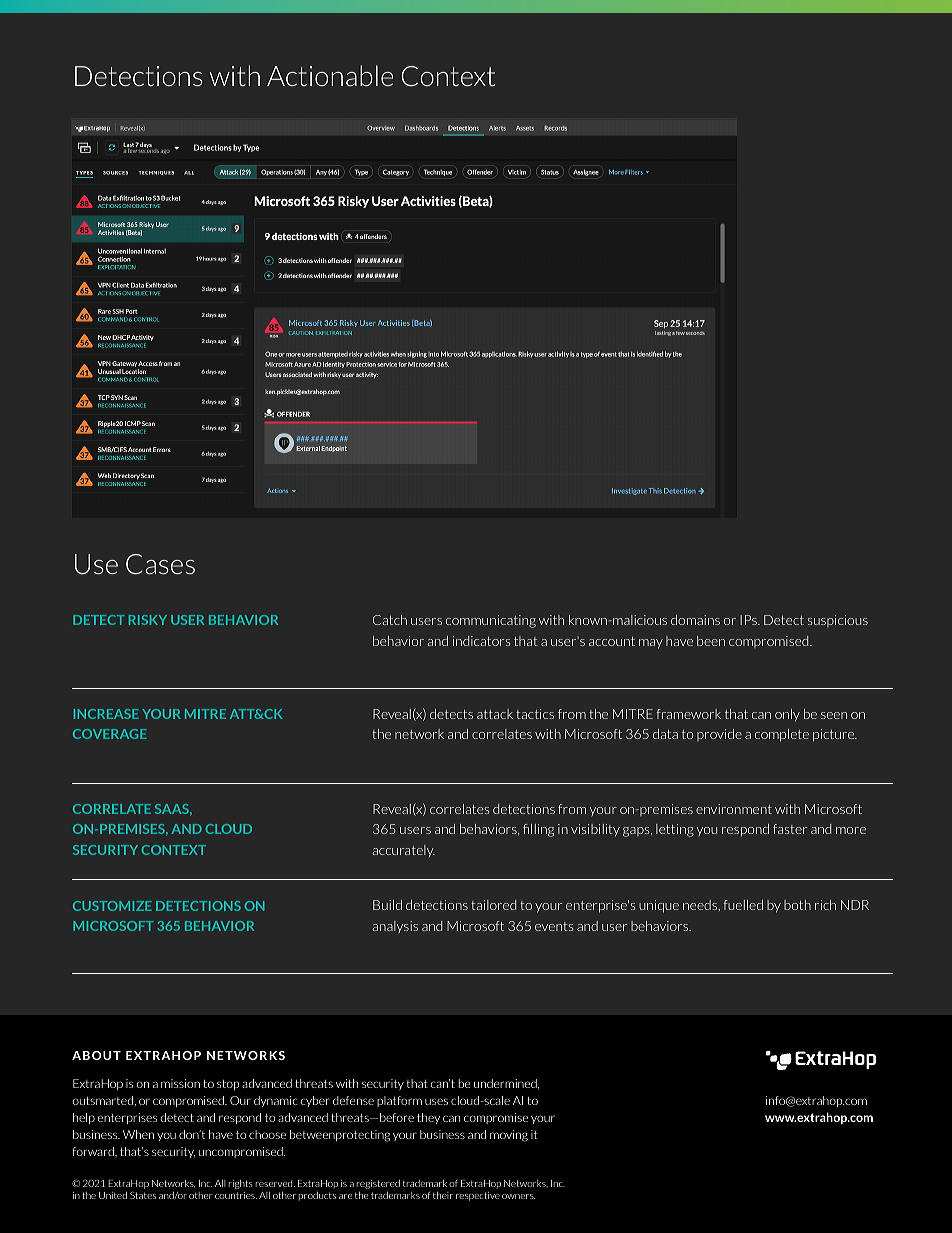  I want to click on Cases, so click(160, 564).
